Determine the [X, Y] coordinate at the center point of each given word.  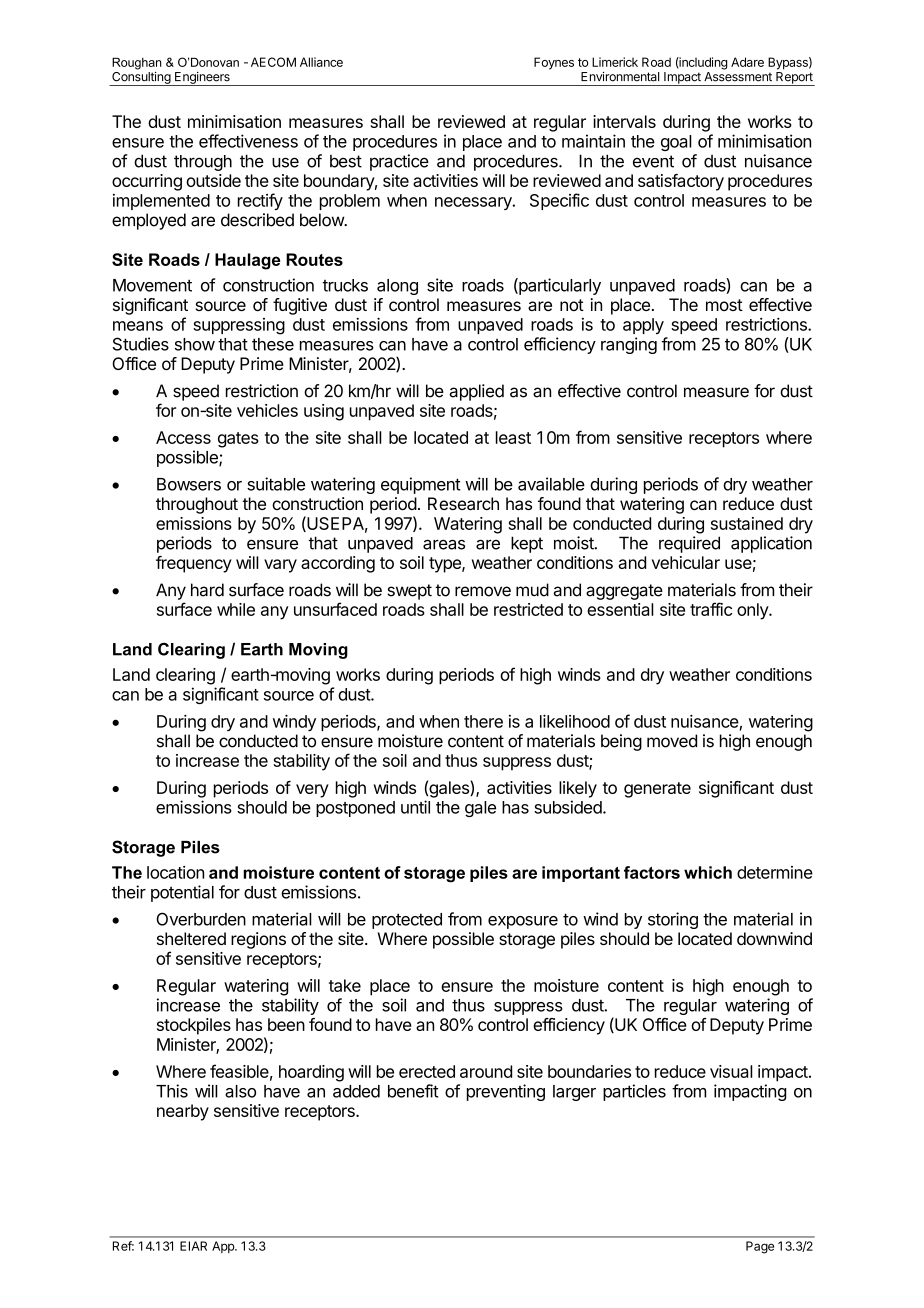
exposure [523, 922]
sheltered [191, 938]
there [483, 721]
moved [672, 741]
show [195, 344]
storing [673, 920]
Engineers [202, 79]
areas [444, 544]
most [724, 305]
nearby [183, 1112]
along [397, 287]
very [312, 791]
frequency [194, 564]
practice [399, 162]
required [689, 544]
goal [676, 143]
